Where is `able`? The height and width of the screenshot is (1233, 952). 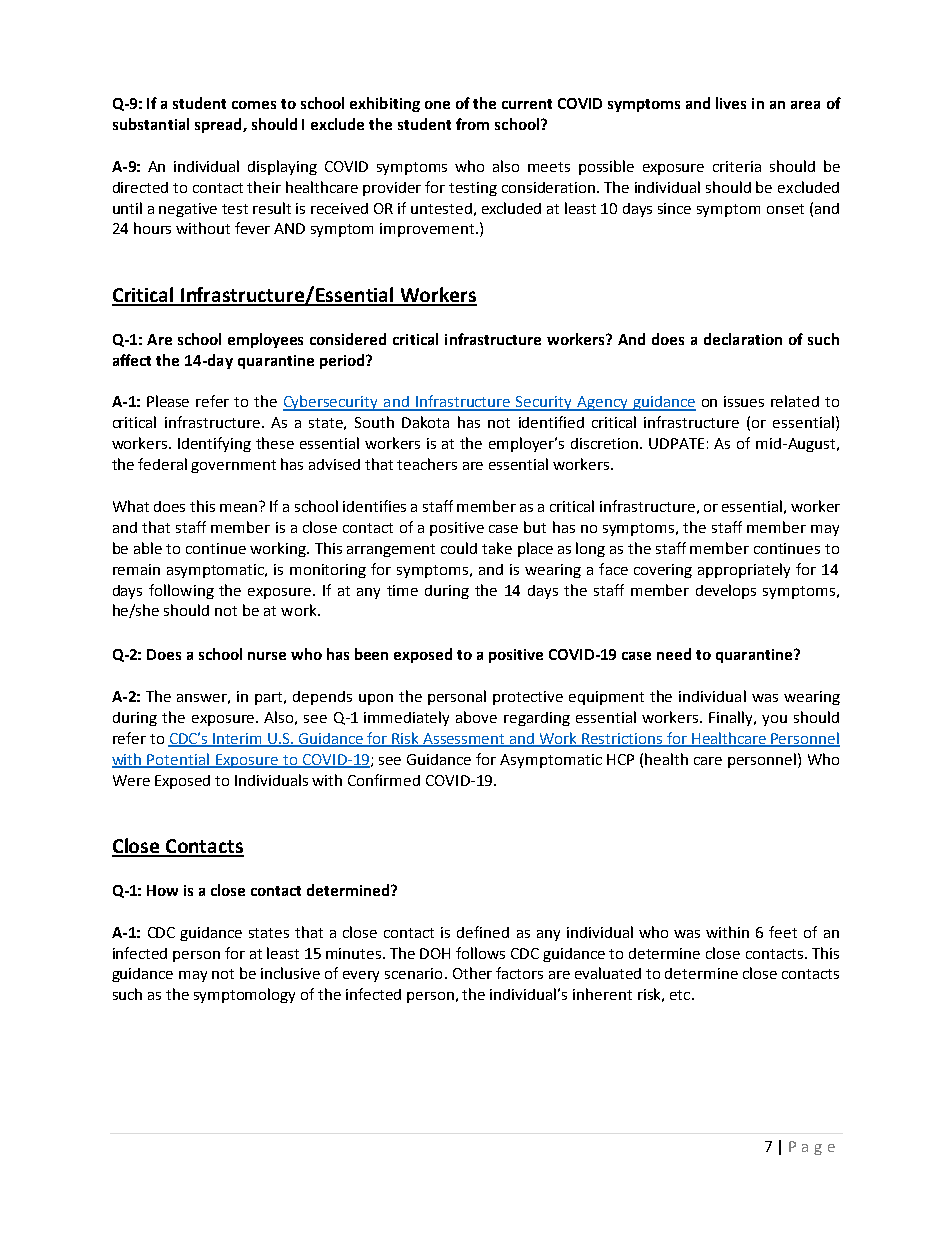
able is located at coordinates (148, 548).
